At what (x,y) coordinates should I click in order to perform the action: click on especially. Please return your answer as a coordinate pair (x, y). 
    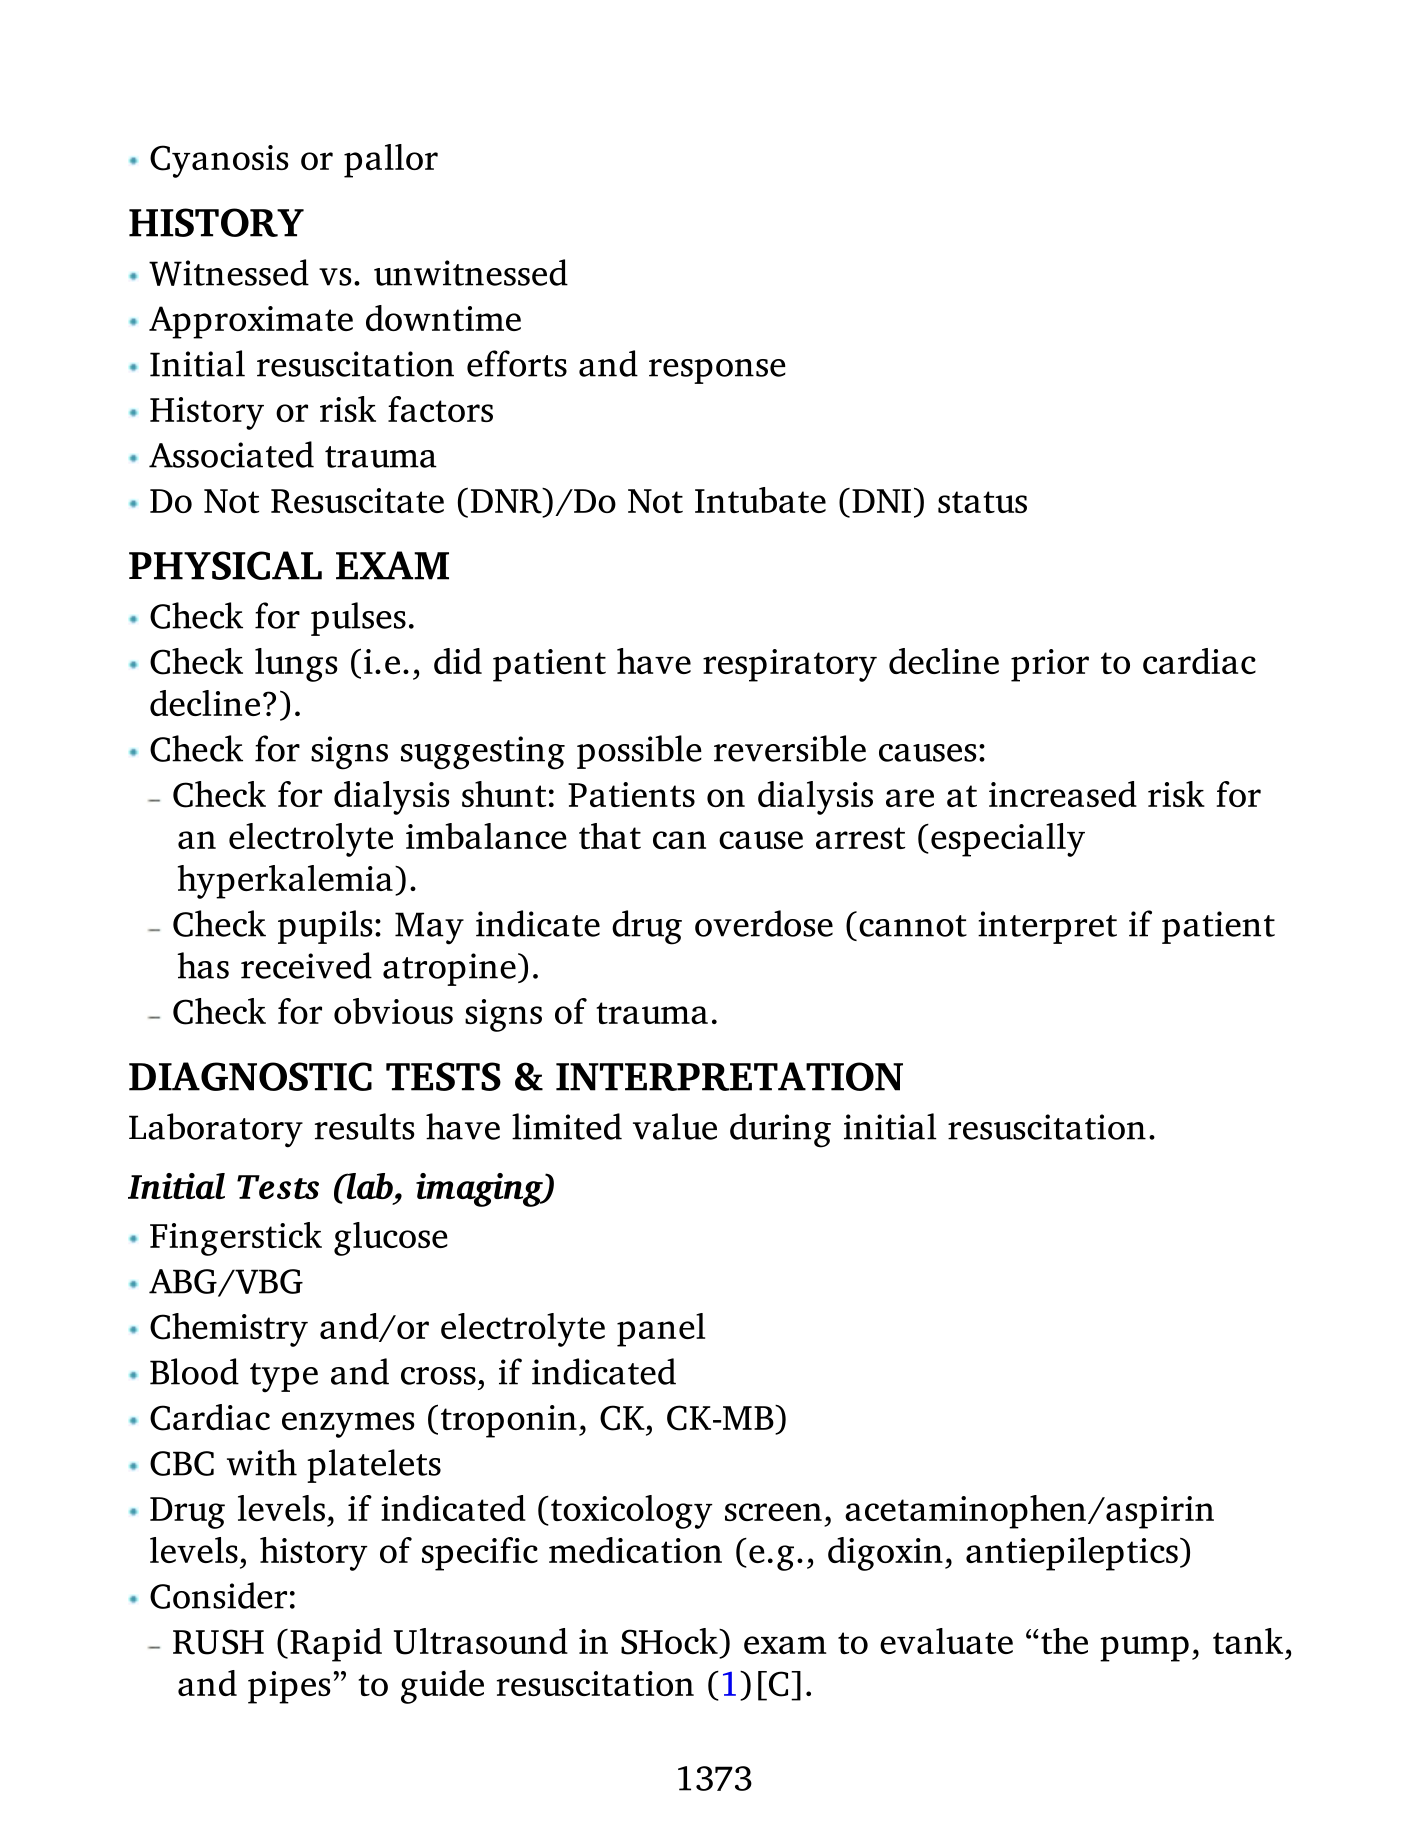
    Looking at the image, I should click on (1008, 840).
